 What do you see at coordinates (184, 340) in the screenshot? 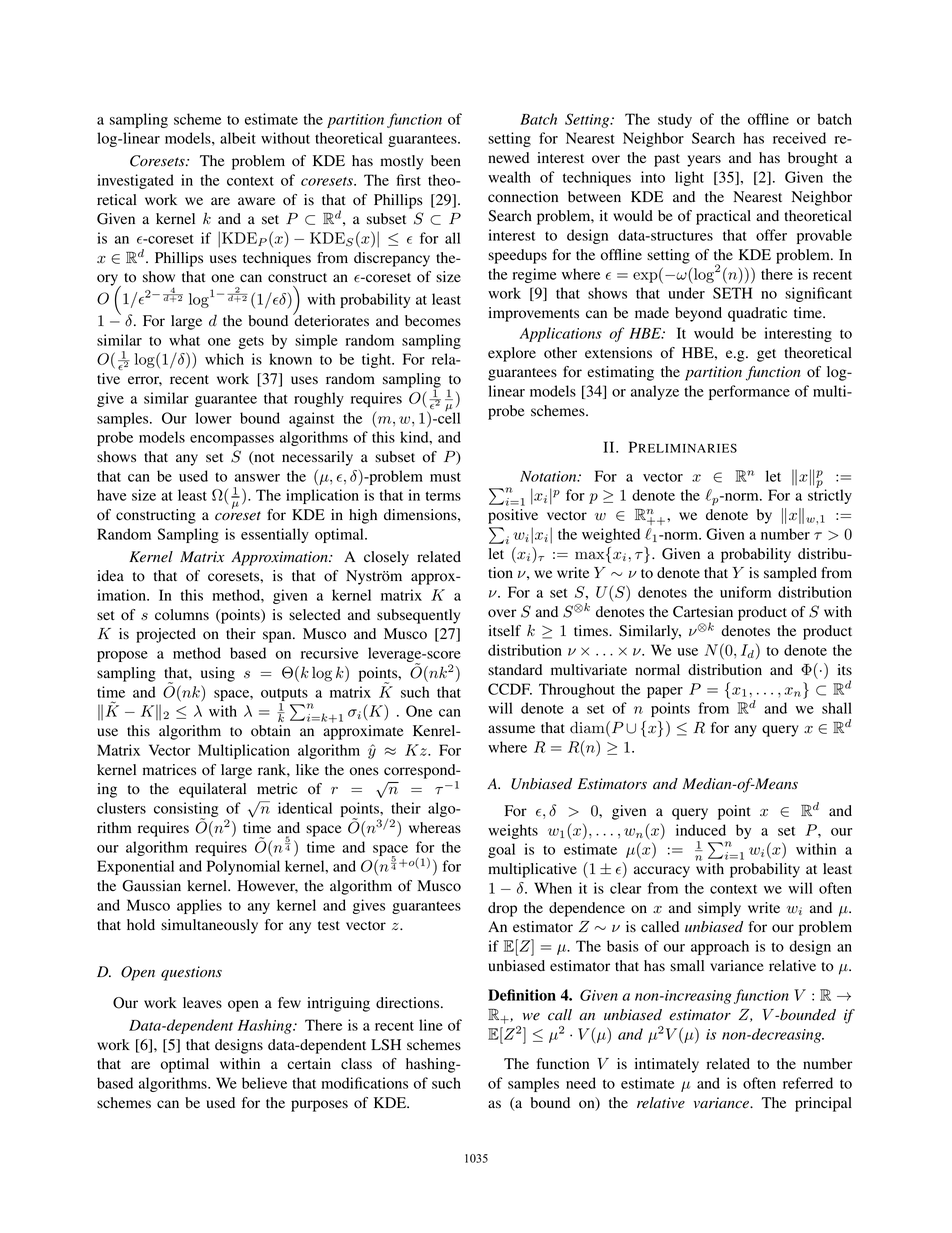
I see `what` at bounding box center [184, 340].
